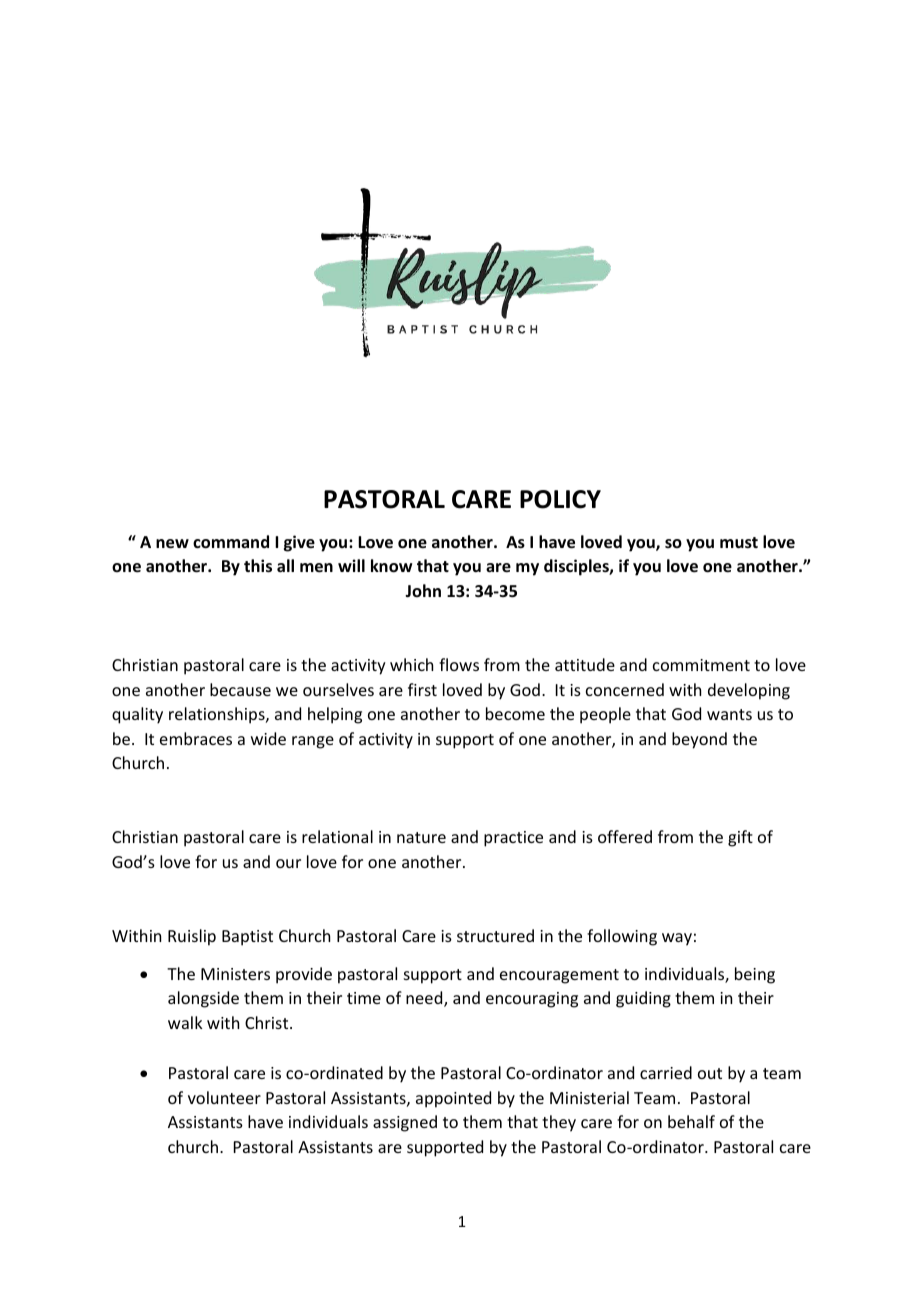  I want to click on appointed, so click(453, 1099).
